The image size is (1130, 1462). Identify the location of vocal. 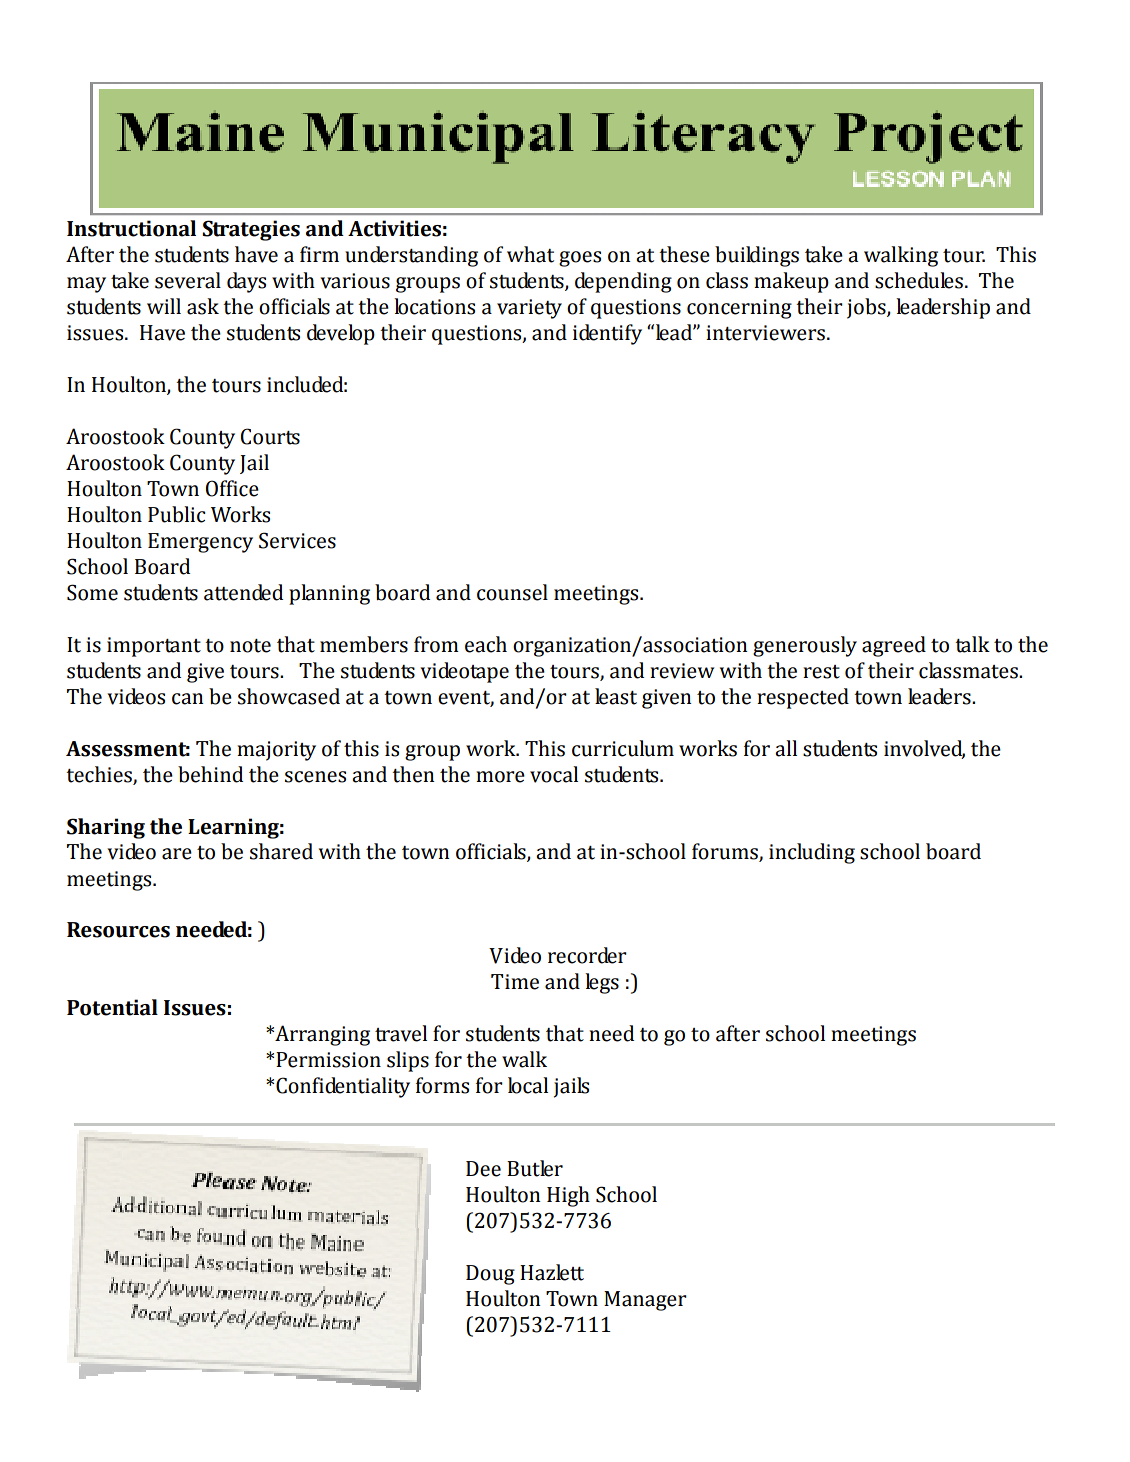
(554, 774).
